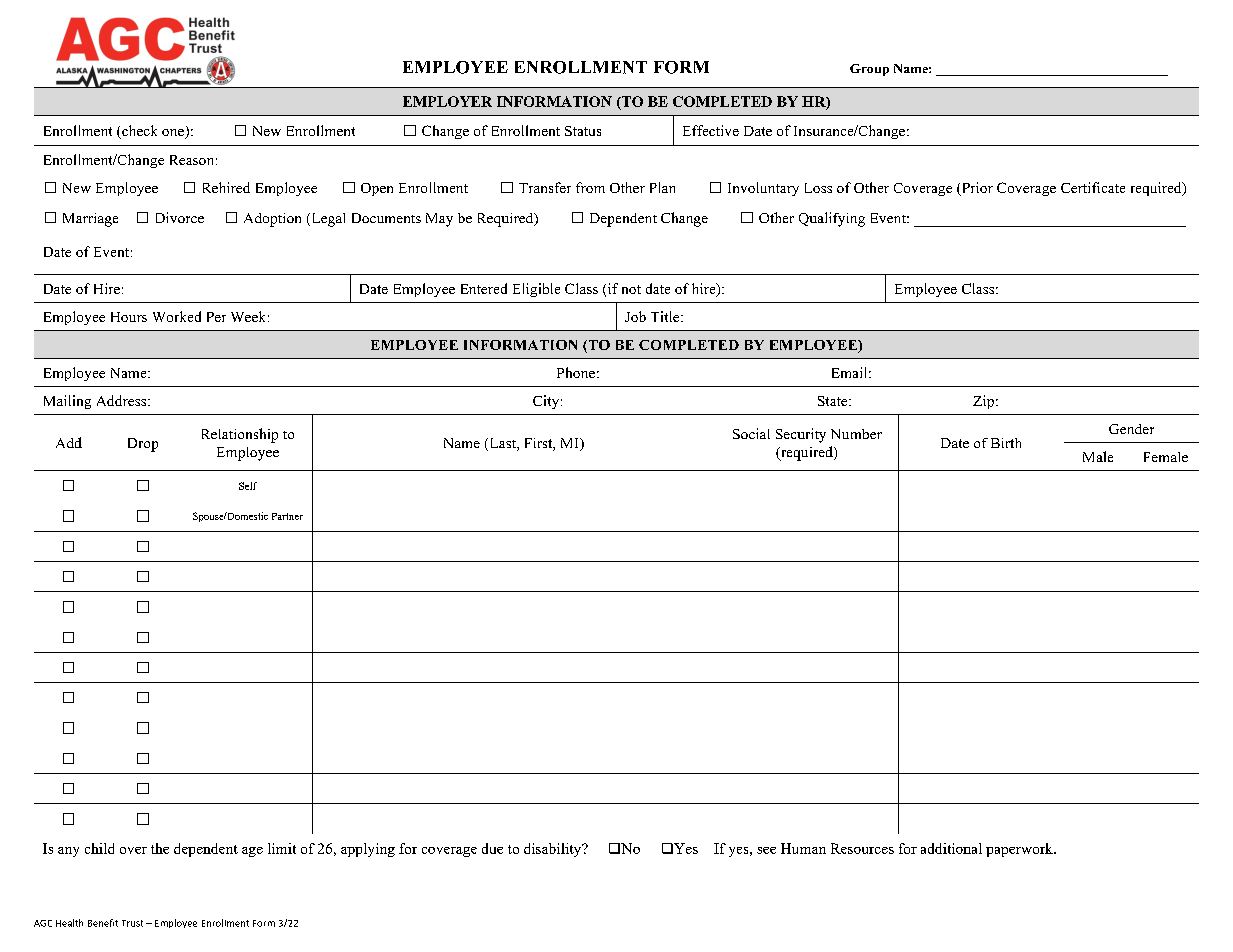 The height and width of the screenshot is (952, 1233). Describe the element at coordinates (583, 131) in the screenshot. I see `Status` at that location.
